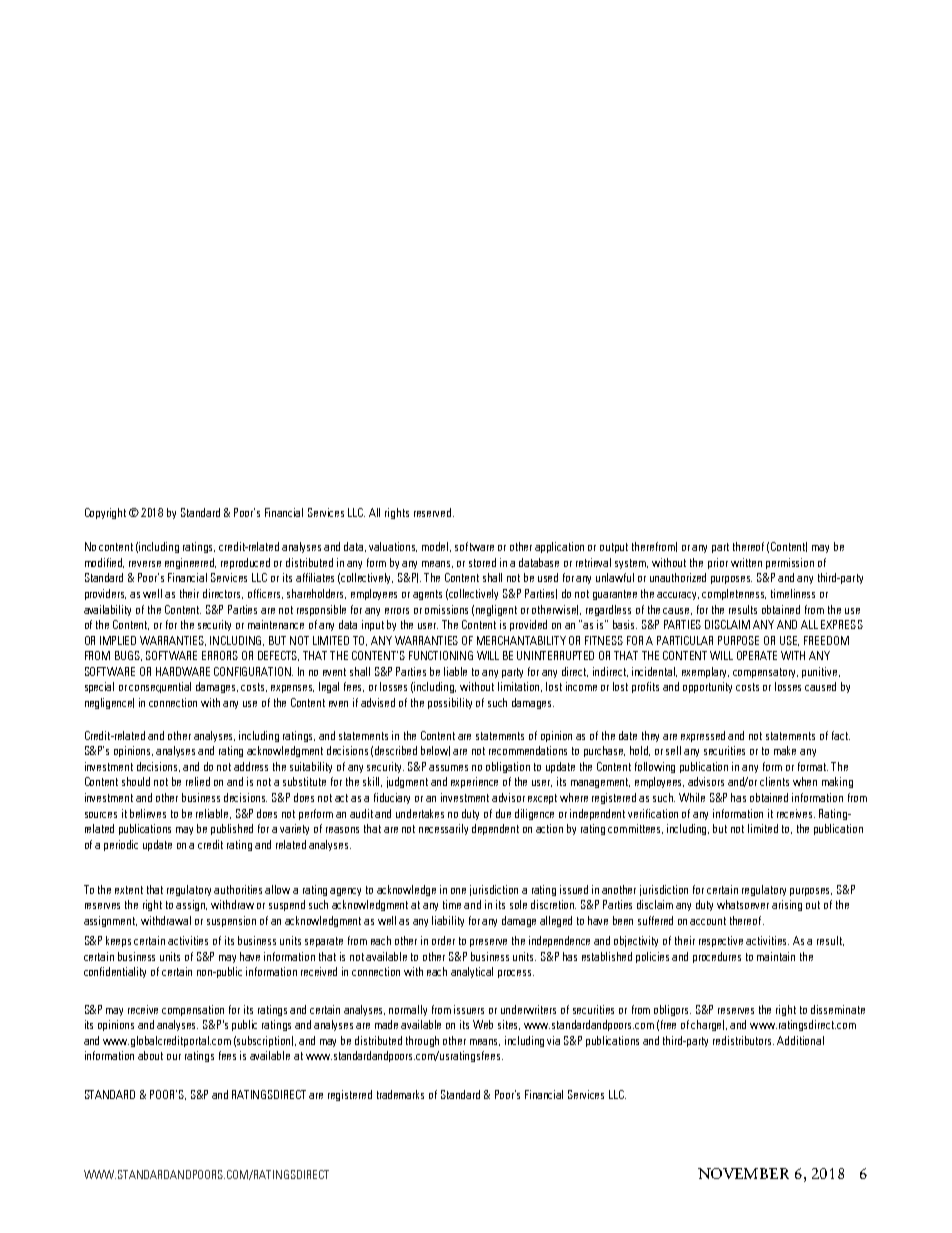  I want to click on about, so click(150, 1055).
